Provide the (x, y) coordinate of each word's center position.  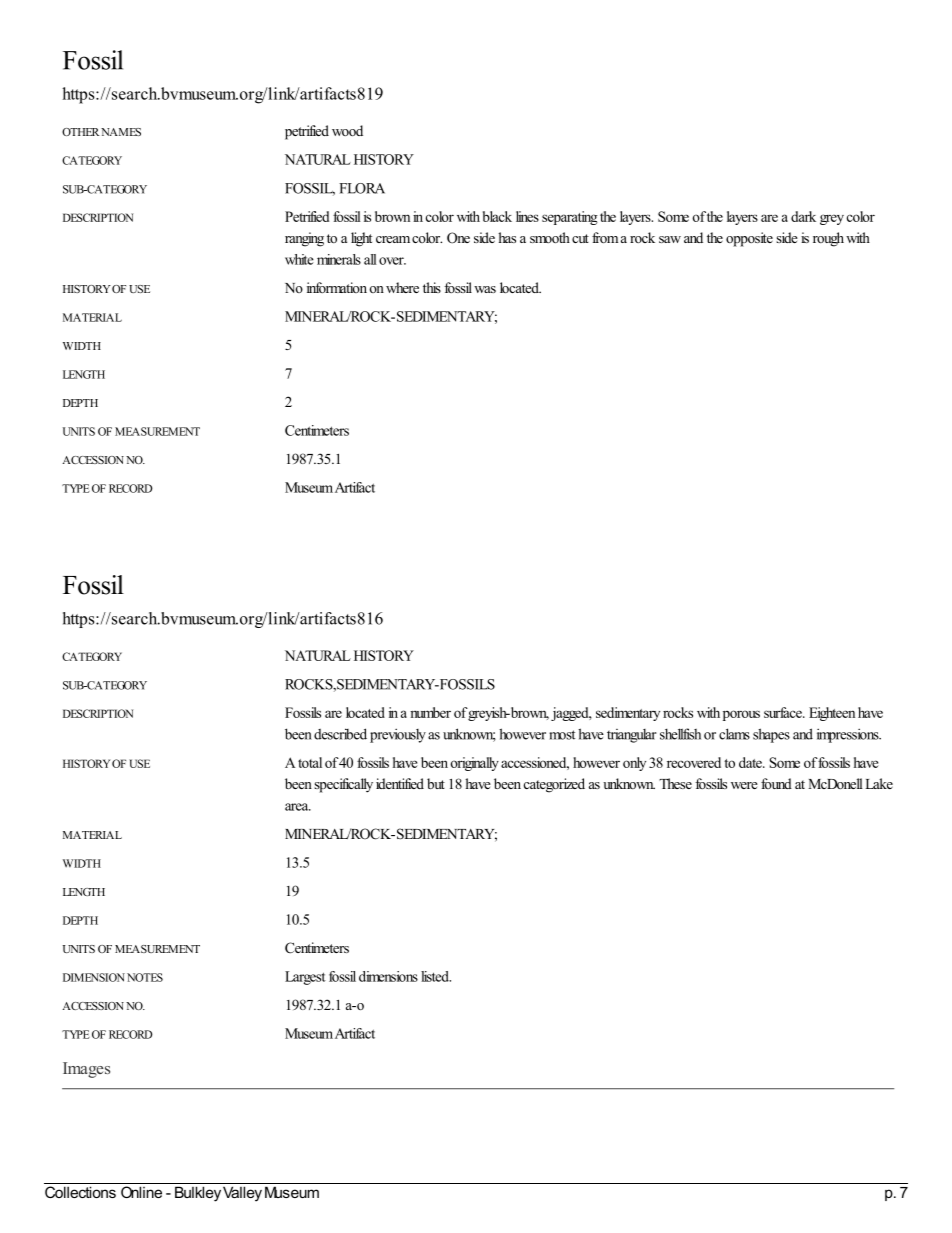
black (497, 216)
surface (784, 712)
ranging (304, 239)
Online (141, 1192)
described (340, 734)
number (430, 712)
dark (803, 216)
